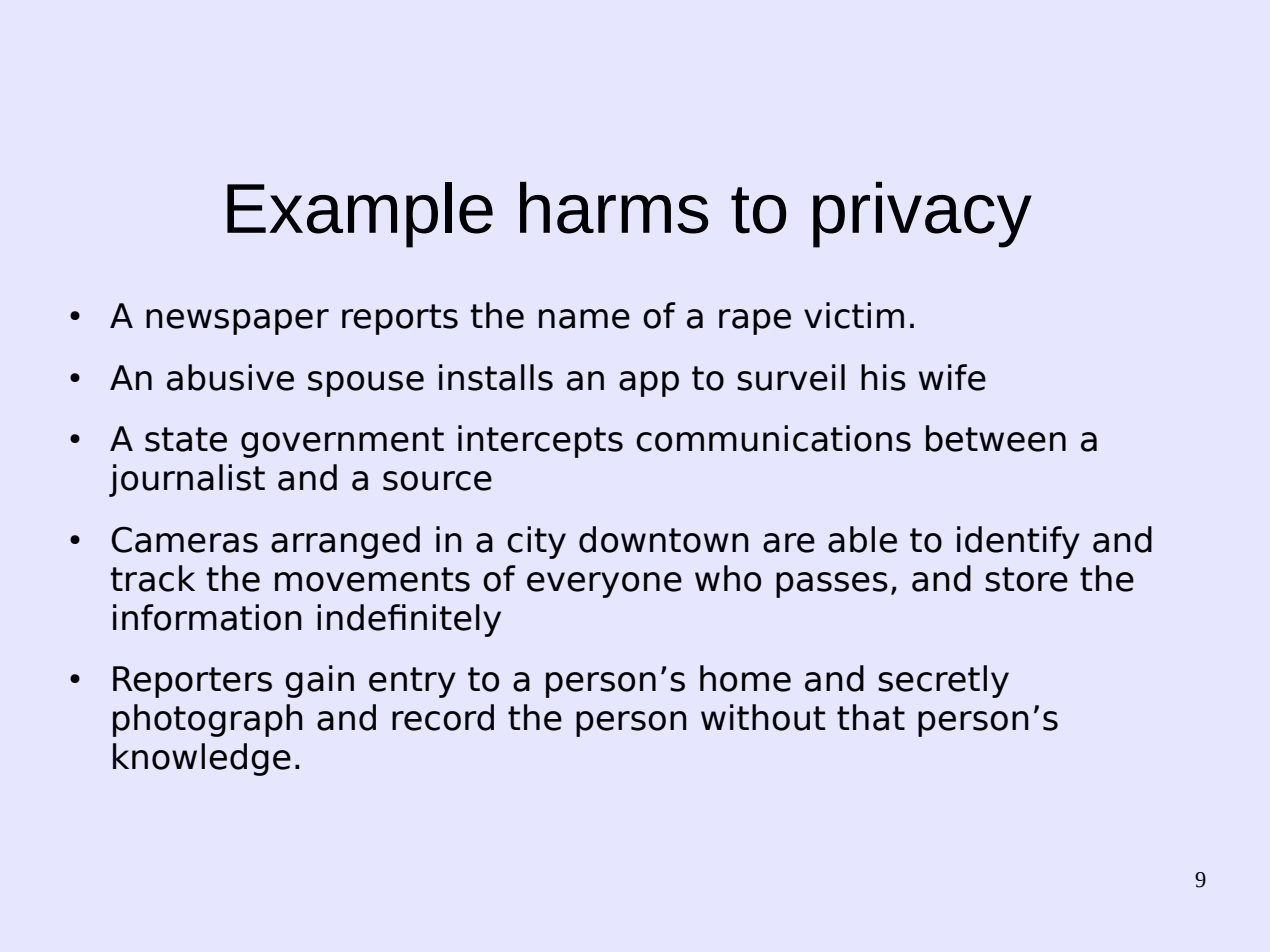  I want to click on Example, so click(360, 215).
